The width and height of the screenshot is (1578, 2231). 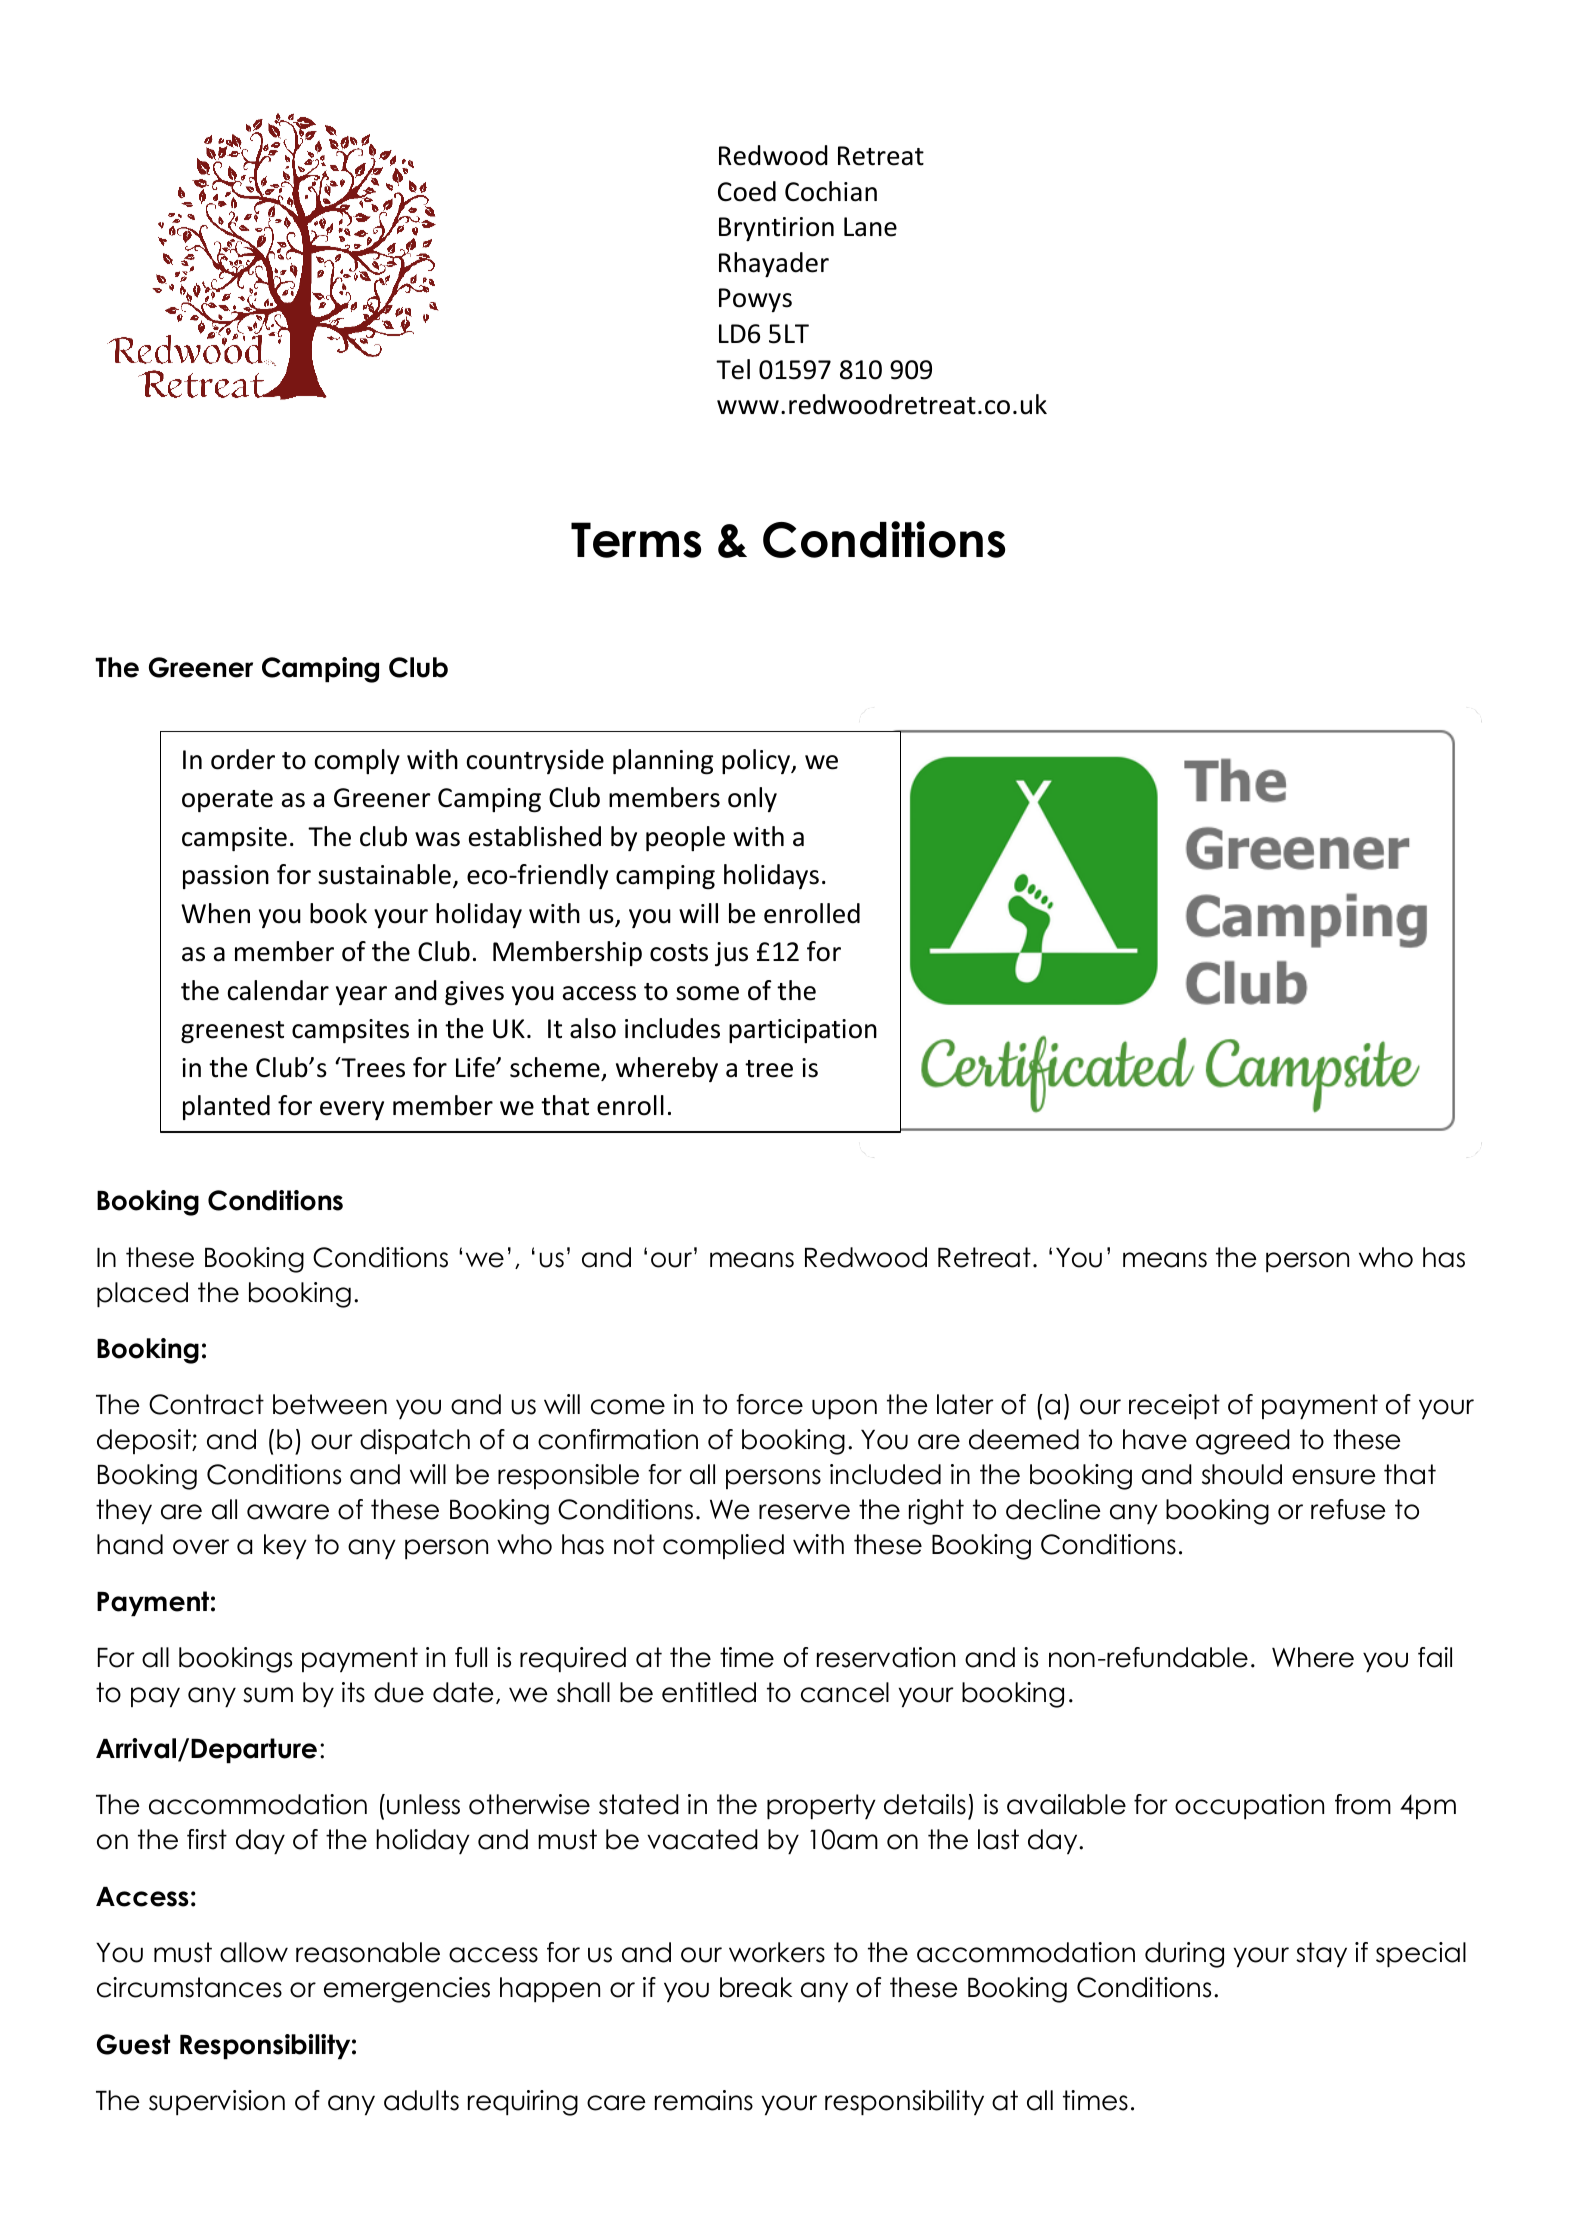 I want to click on passion, so click(x=226, y=877).
